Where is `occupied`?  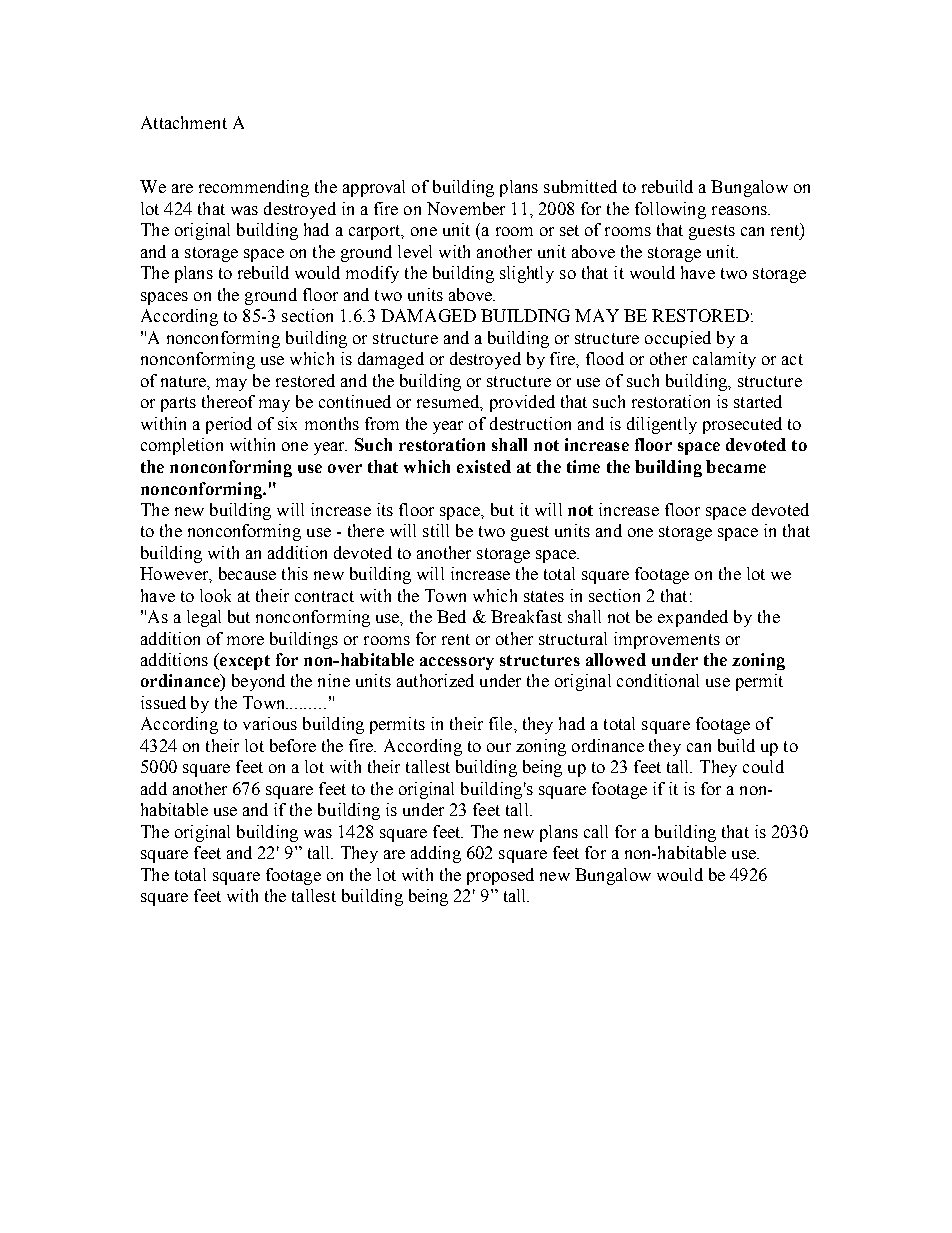 occupied is located at coordinates (678, 339).
